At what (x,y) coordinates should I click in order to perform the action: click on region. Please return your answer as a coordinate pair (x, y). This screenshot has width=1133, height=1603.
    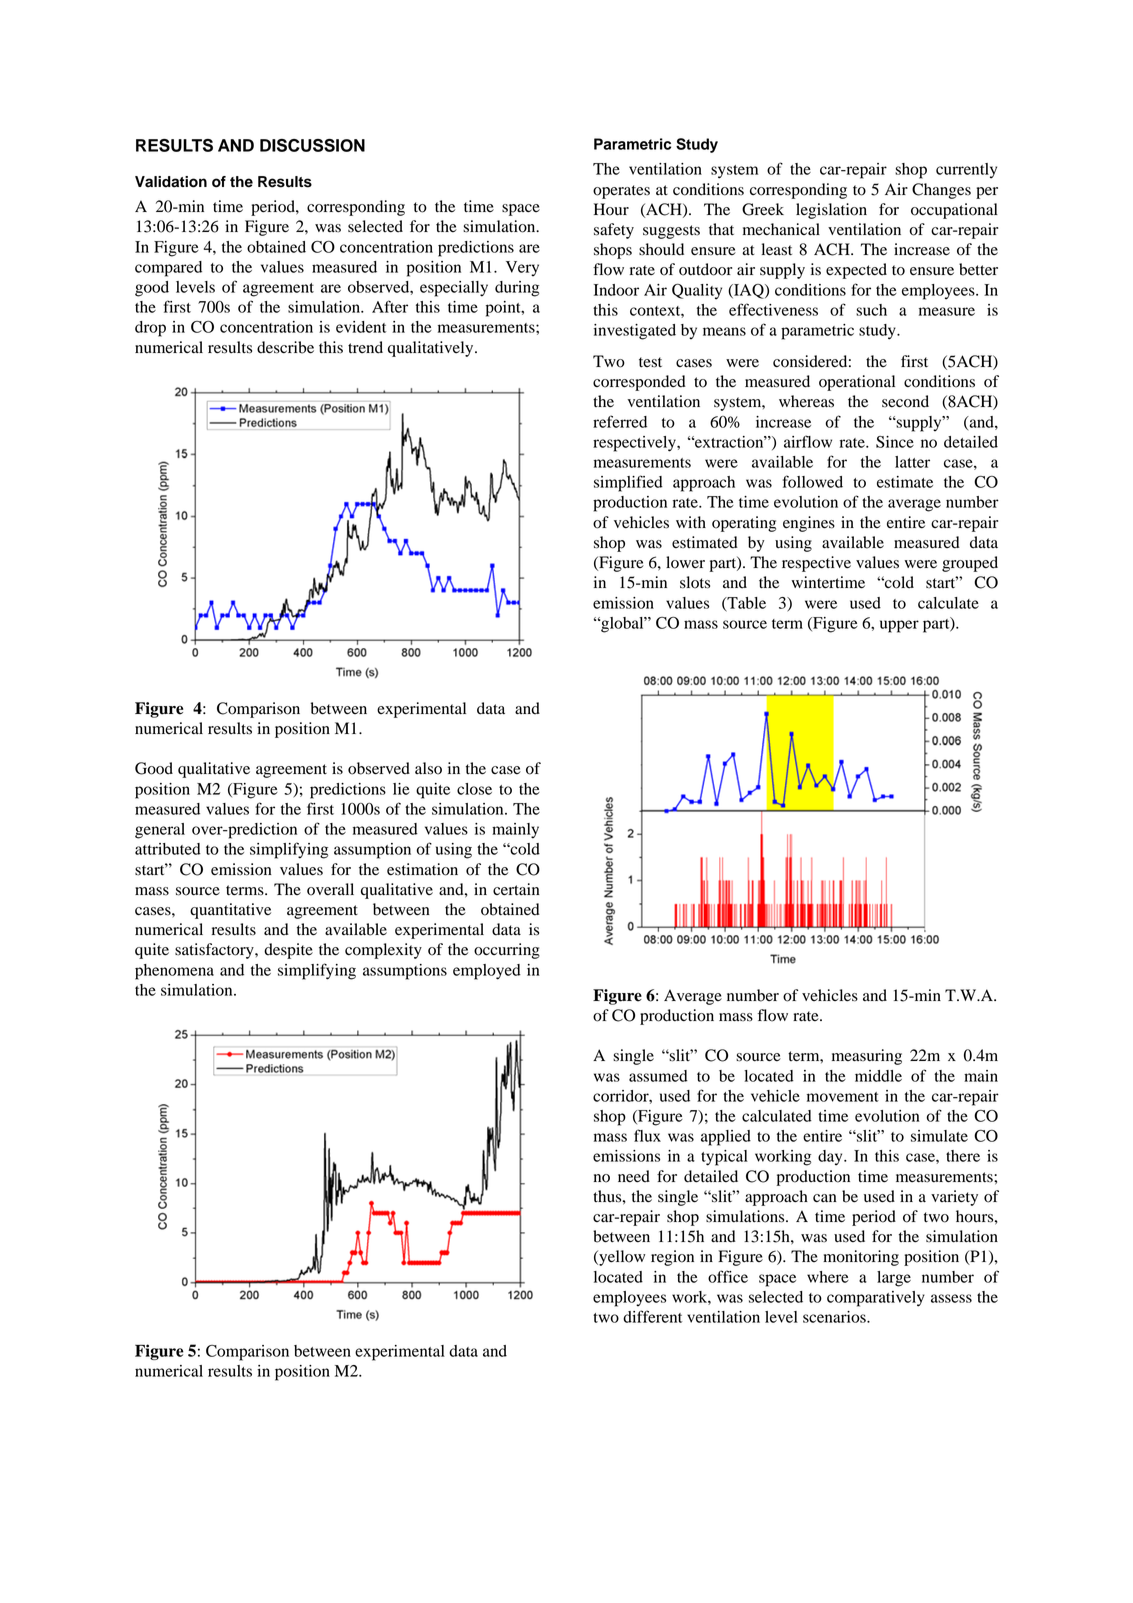
    Looking at the image, I should click on (672, 1258).
